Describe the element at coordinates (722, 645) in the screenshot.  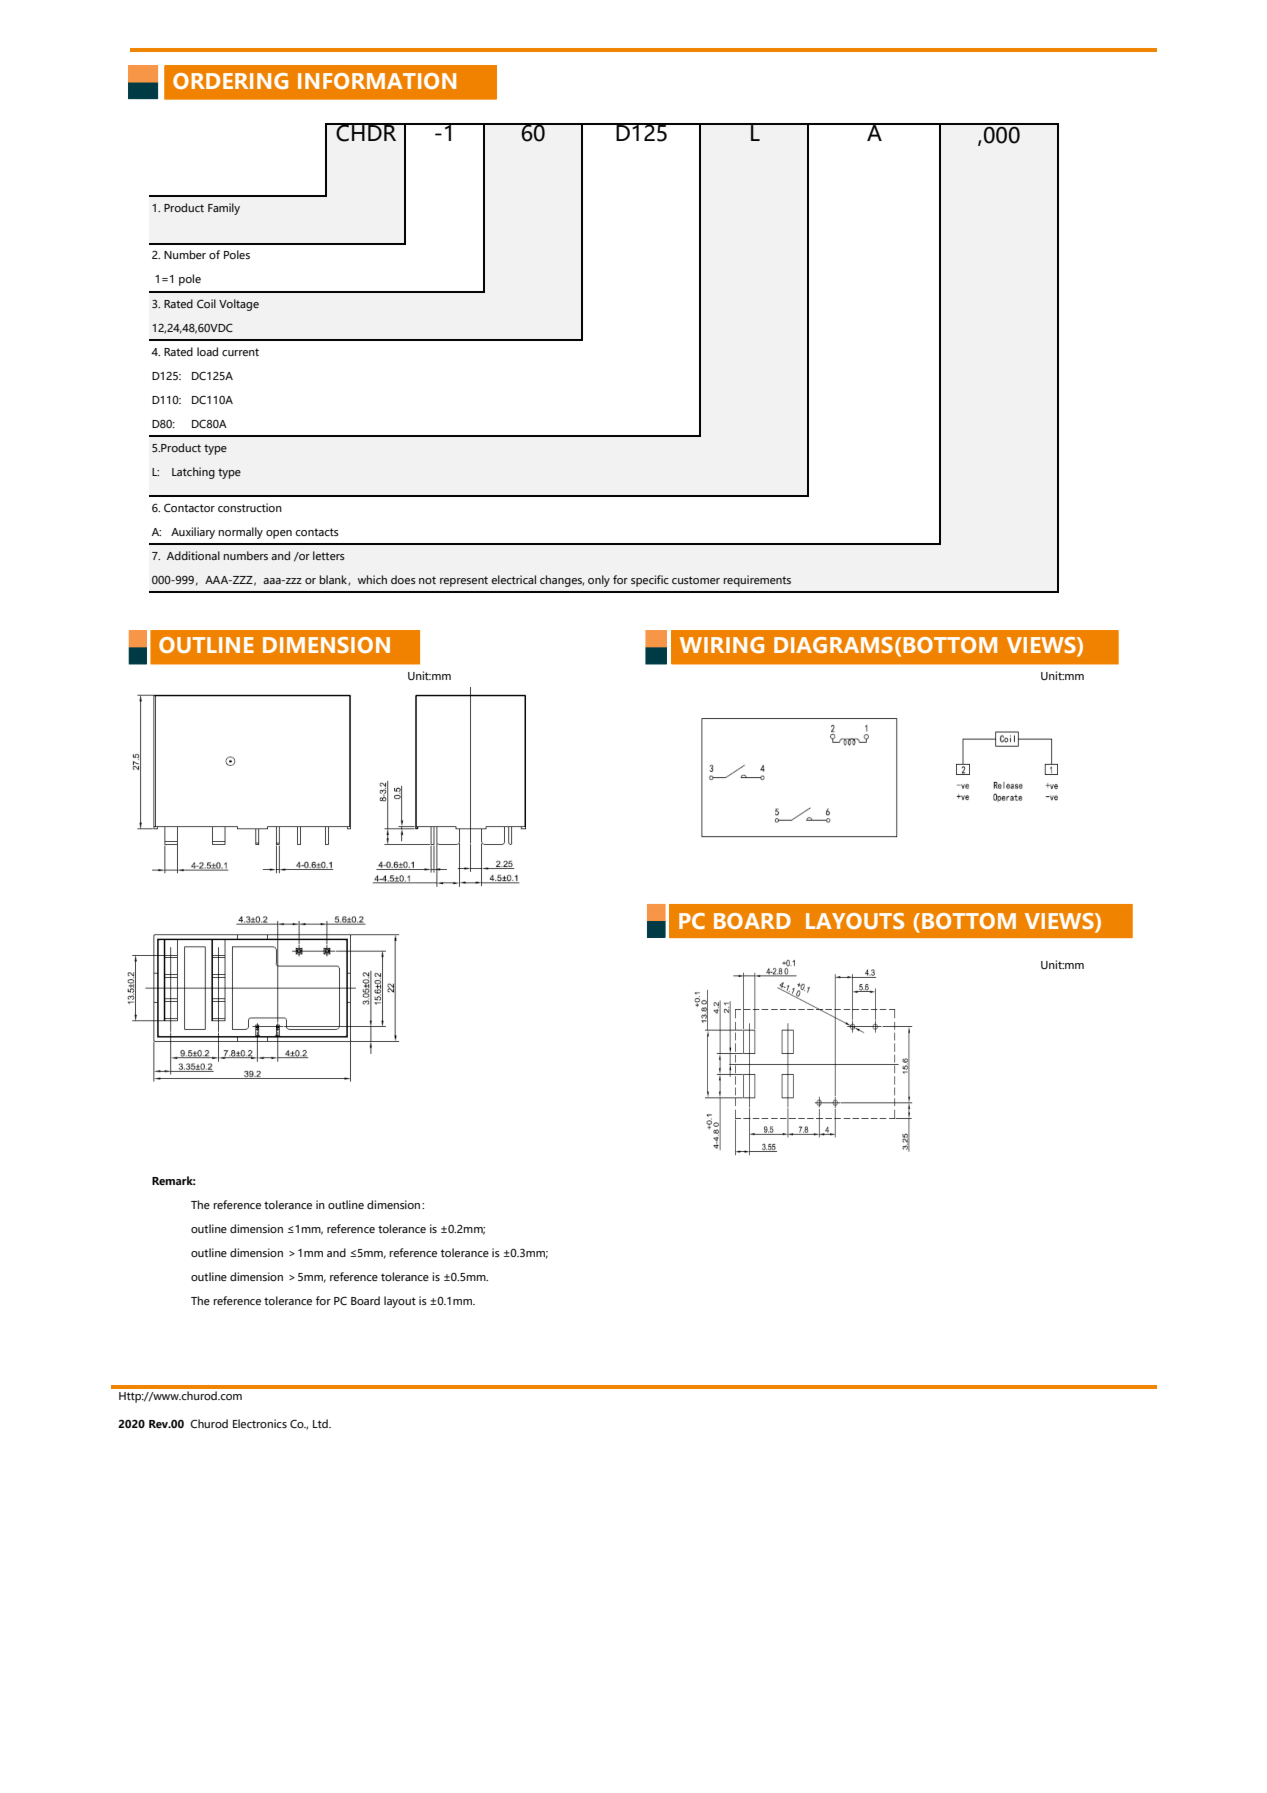
I see `WIRING` at that location.
